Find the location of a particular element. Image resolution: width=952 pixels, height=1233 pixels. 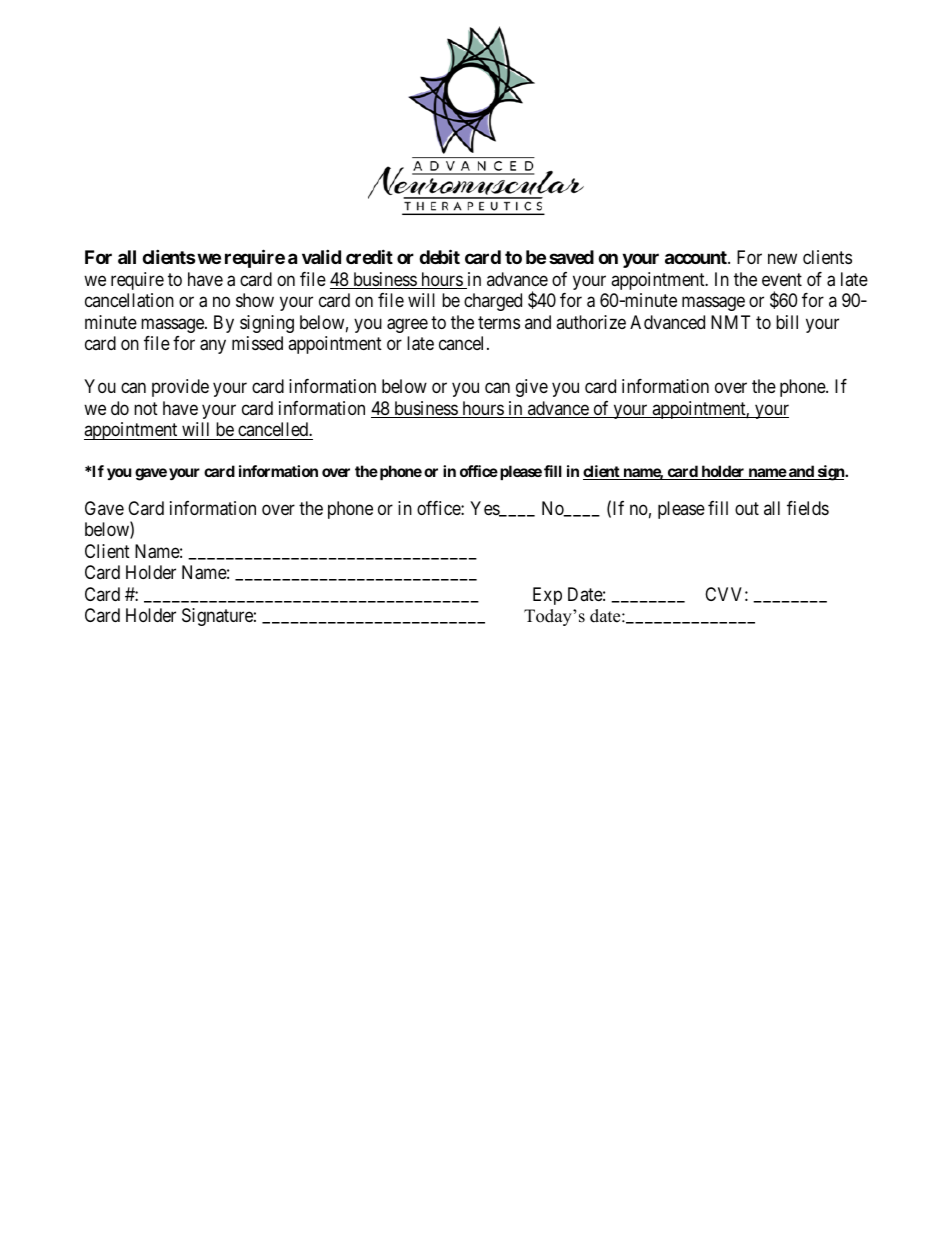

fields is located at coordinates (808, 508).
